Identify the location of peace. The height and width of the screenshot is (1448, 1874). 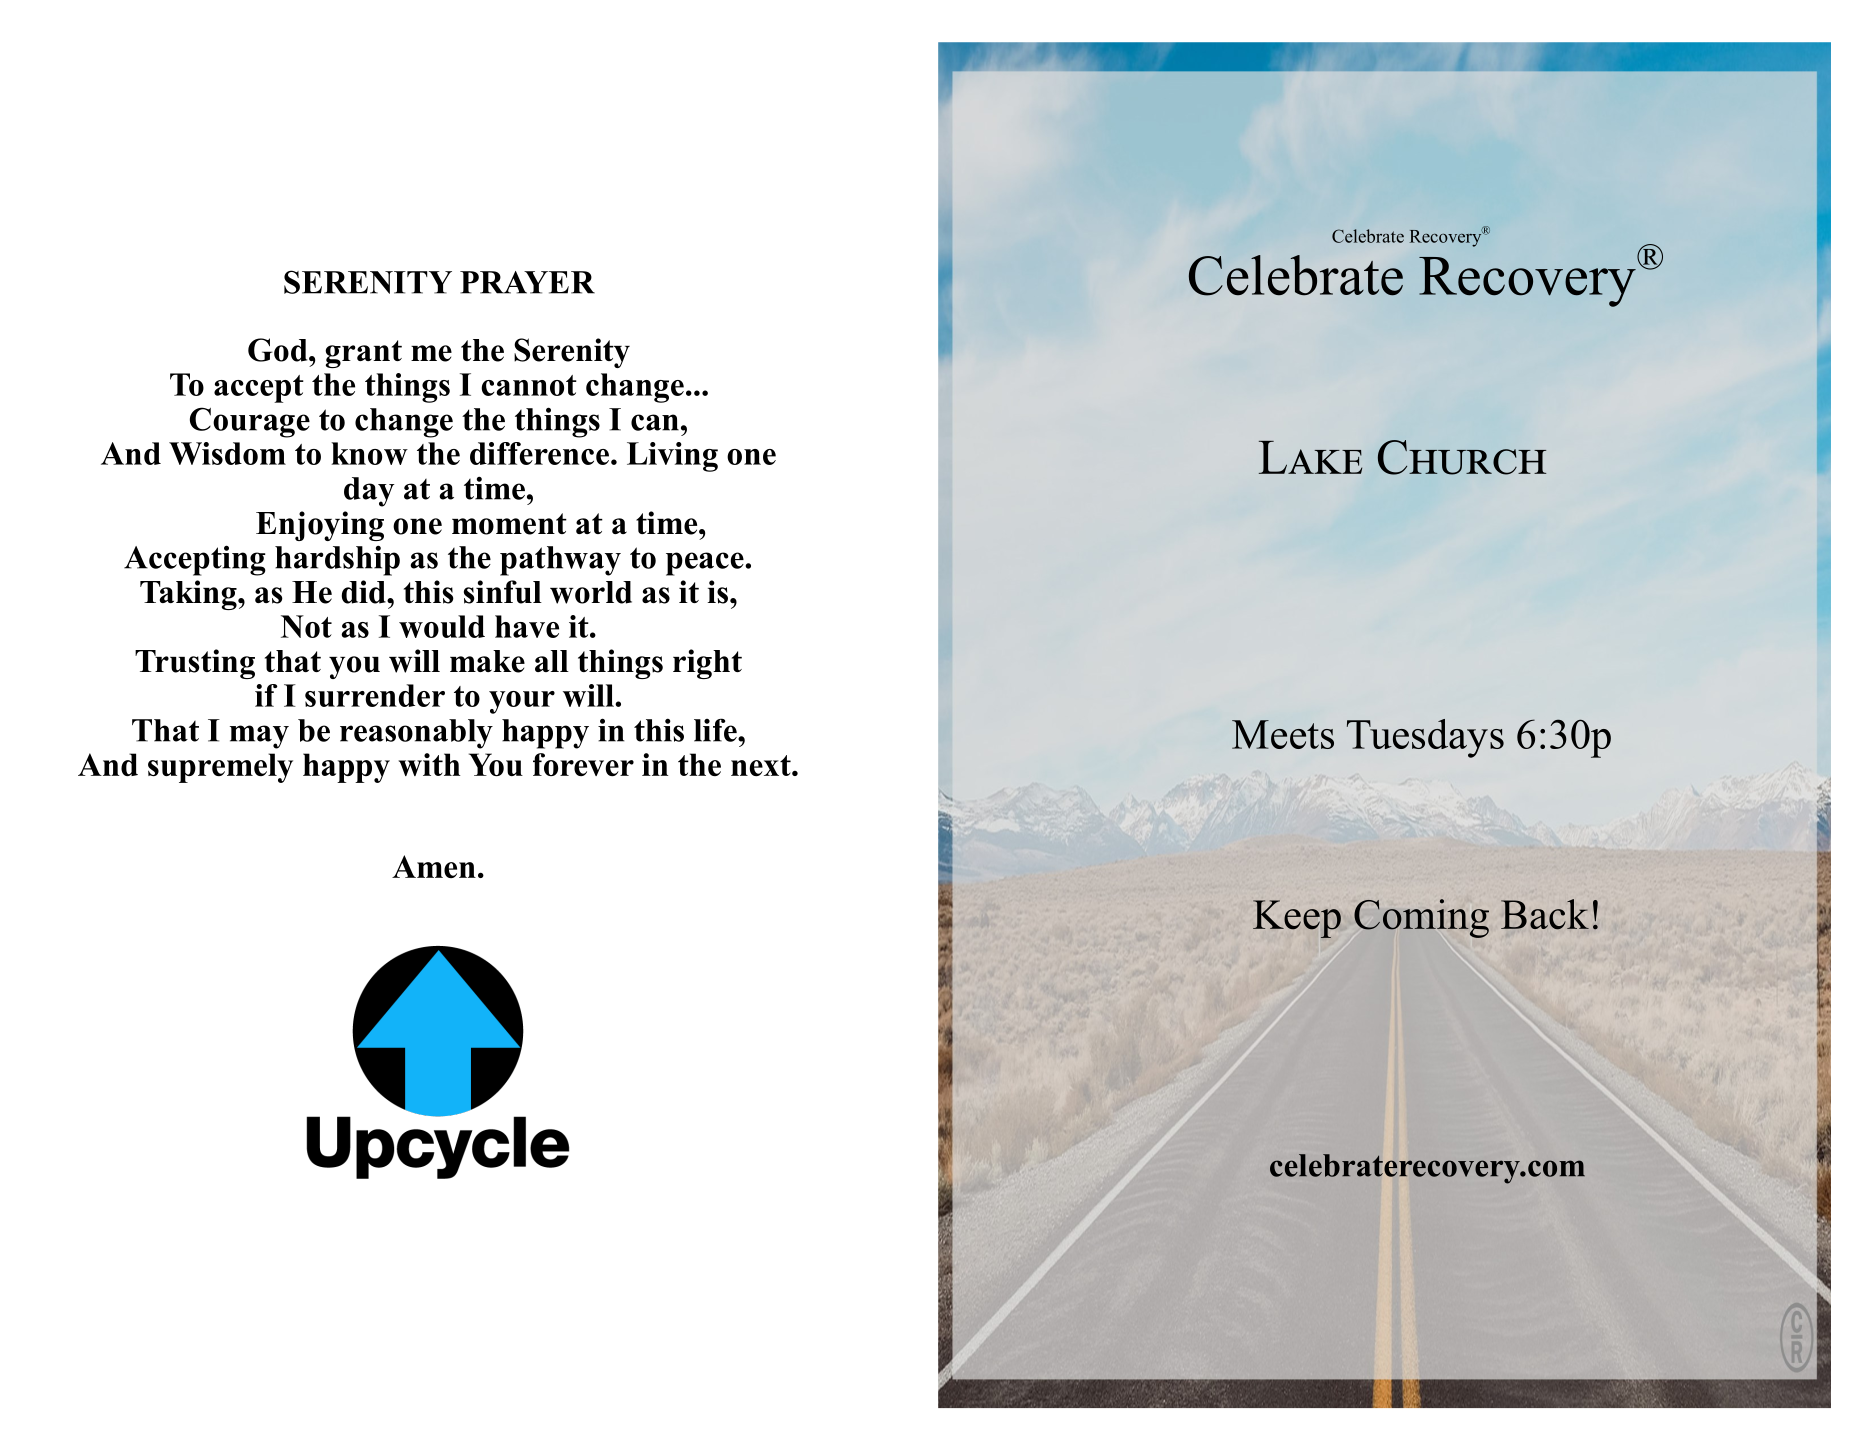
(706, 564).
